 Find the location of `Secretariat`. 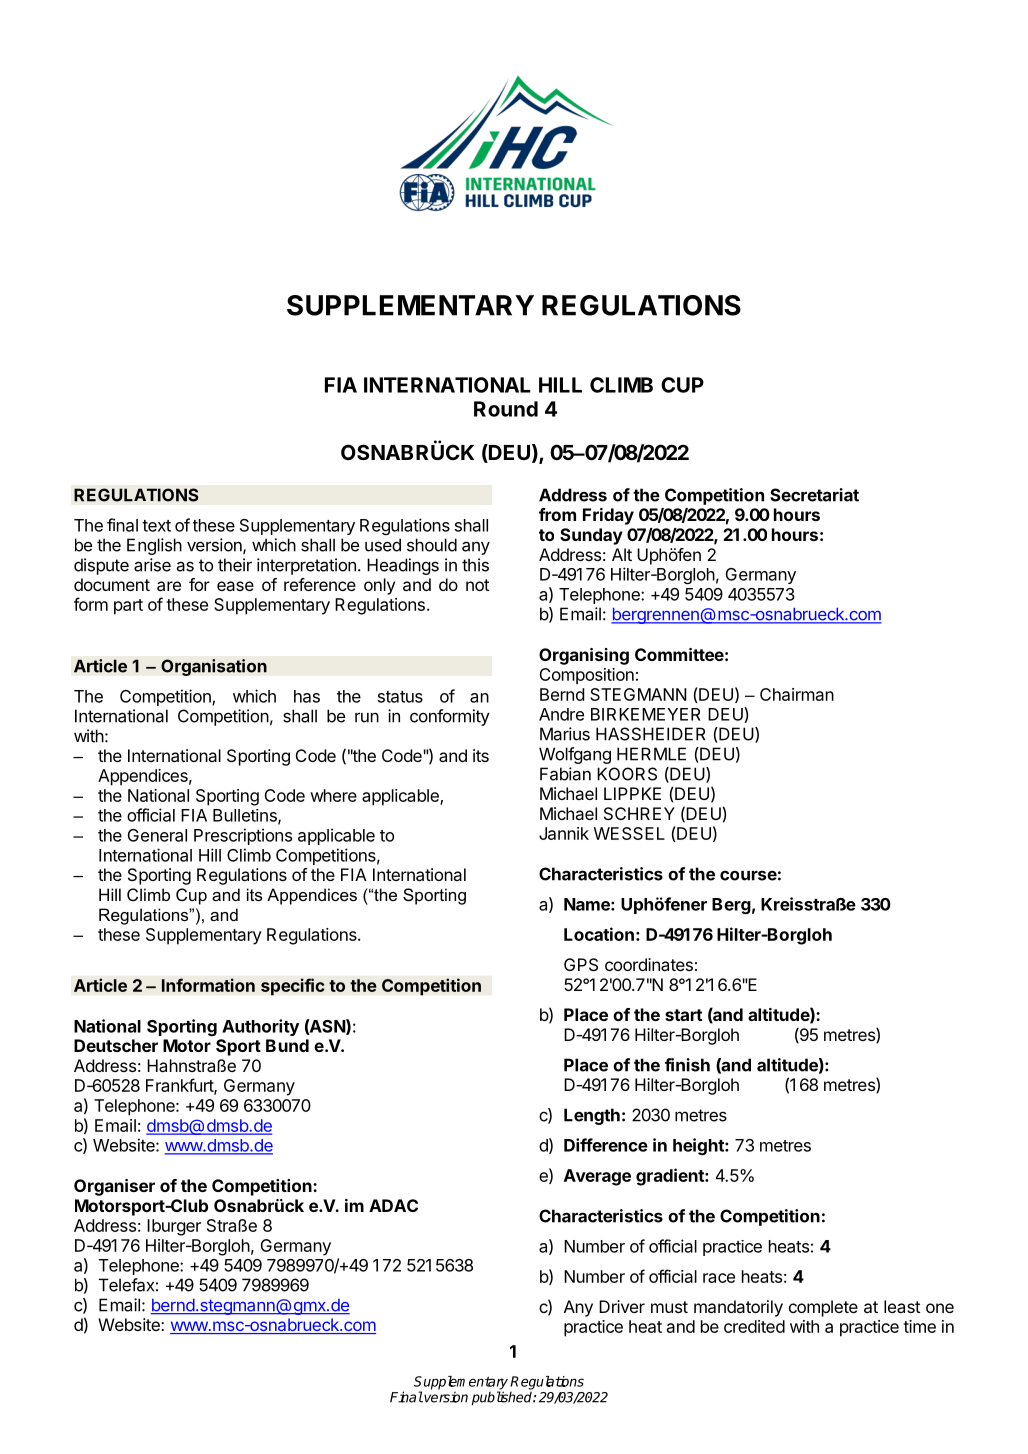

Secretariat is located at coordinates (814, 495).
